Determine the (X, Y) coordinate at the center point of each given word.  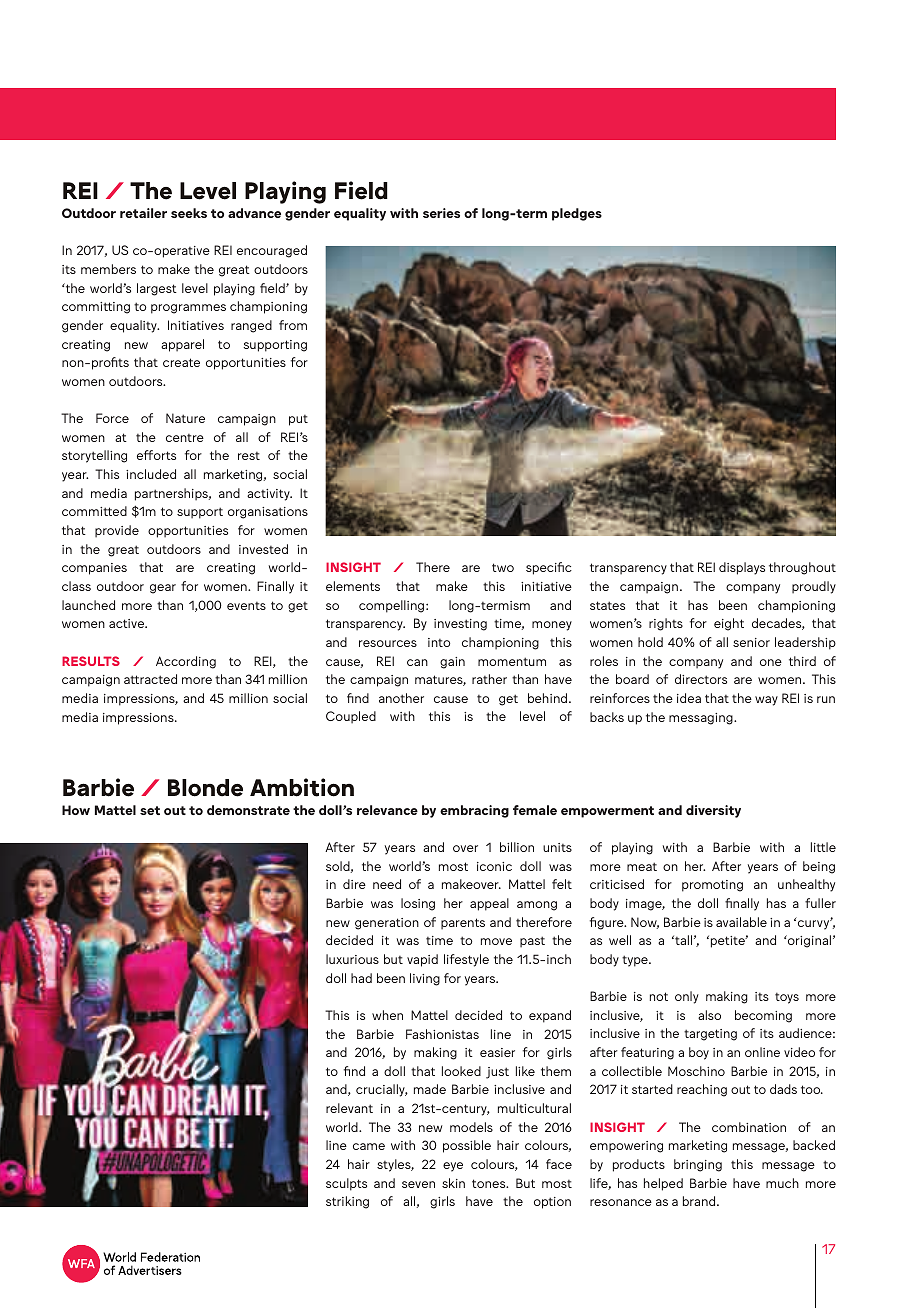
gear (163, 589)
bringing (698, 1165)
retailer (143, 213)
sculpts (346, 1184)
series (441, 213)
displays (742, 568)
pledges (577, 214)
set (150, 810)
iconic (494, 866)
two (503, 567)
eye (453, 1167)
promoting (712, 886)
